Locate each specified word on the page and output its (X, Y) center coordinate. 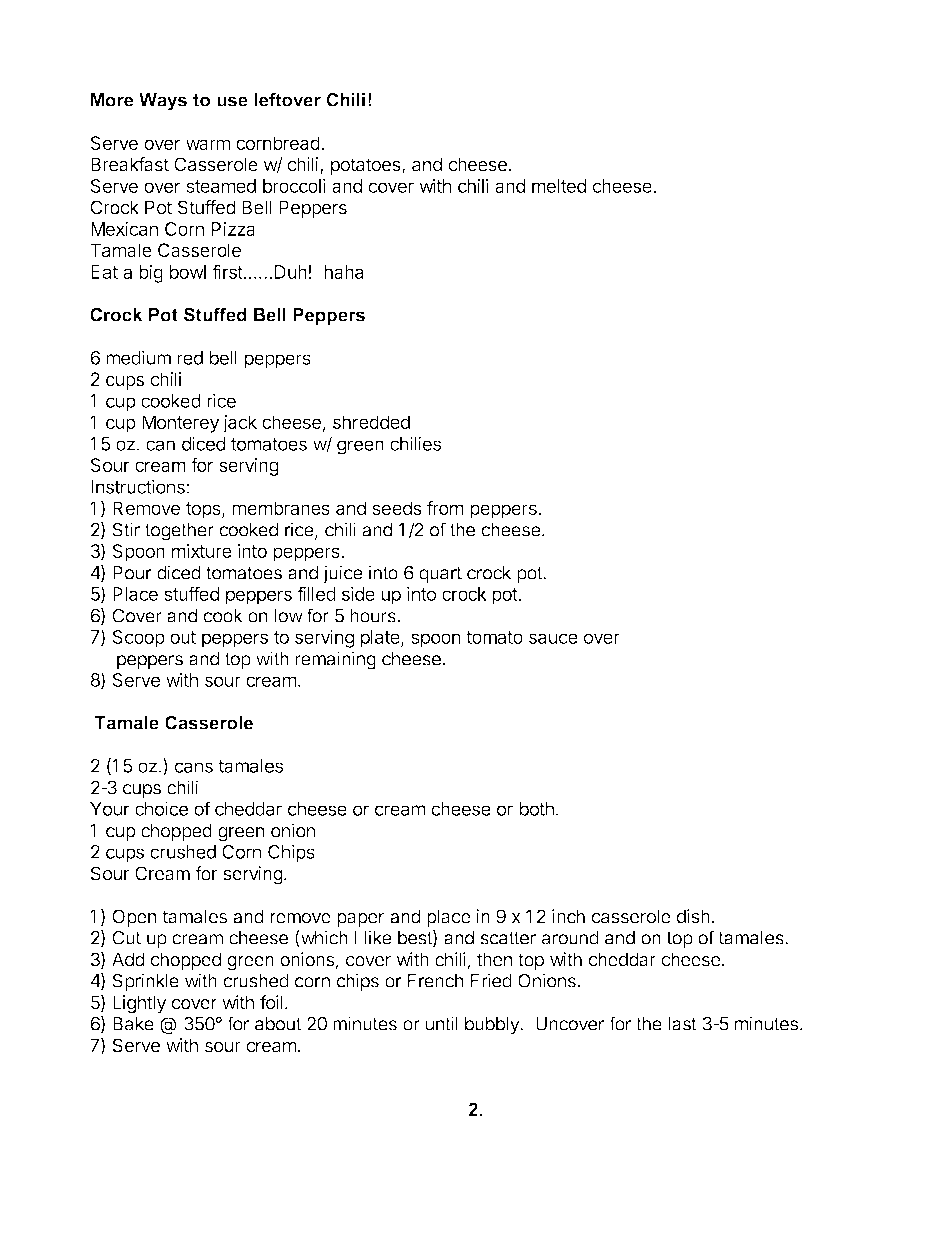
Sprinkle (145, 982)
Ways (163, 102)
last (682, 1024)
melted (559, 186)
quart (440, 575)
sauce (553, 638)
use (232, 101)
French (436, 981)
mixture (202, 551)
